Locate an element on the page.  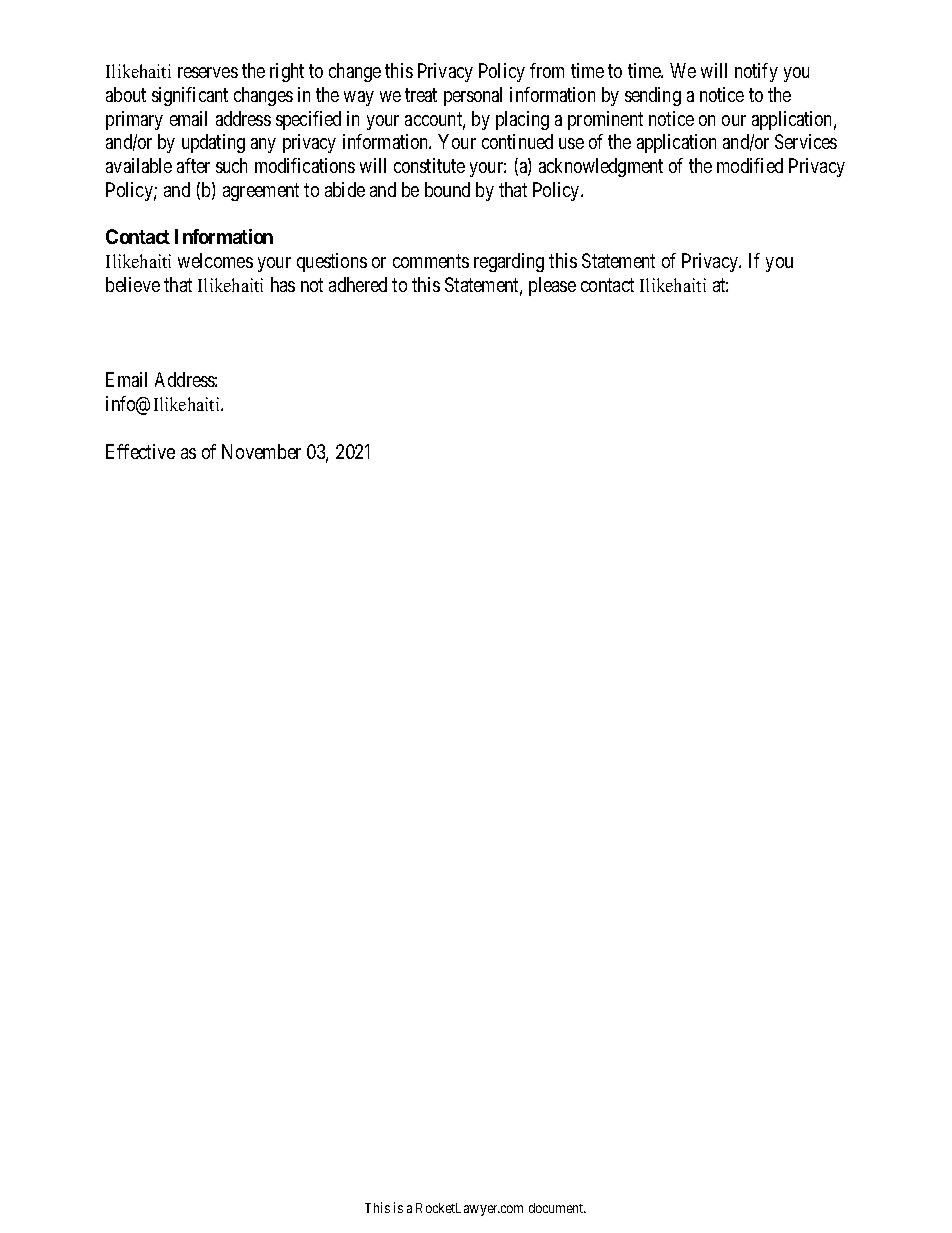
believe is located at coordinates (133, 284).
